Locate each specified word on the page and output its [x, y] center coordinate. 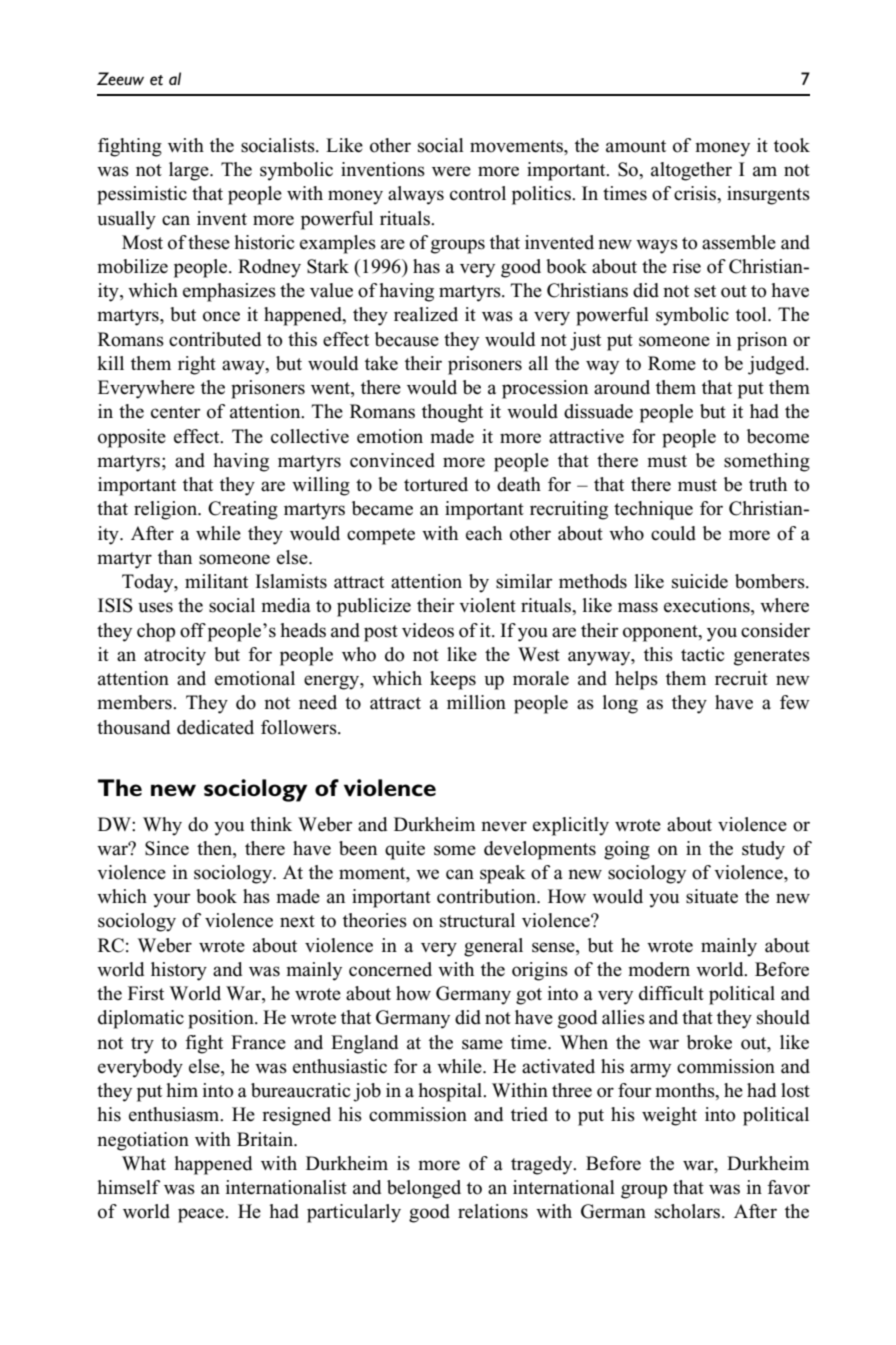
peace [202, 1215]
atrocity [175, 656]
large [190, 171]
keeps [453, 680]
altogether [691, 171]
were [451, 171]
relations [493, 1211]
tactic [702, 654]
